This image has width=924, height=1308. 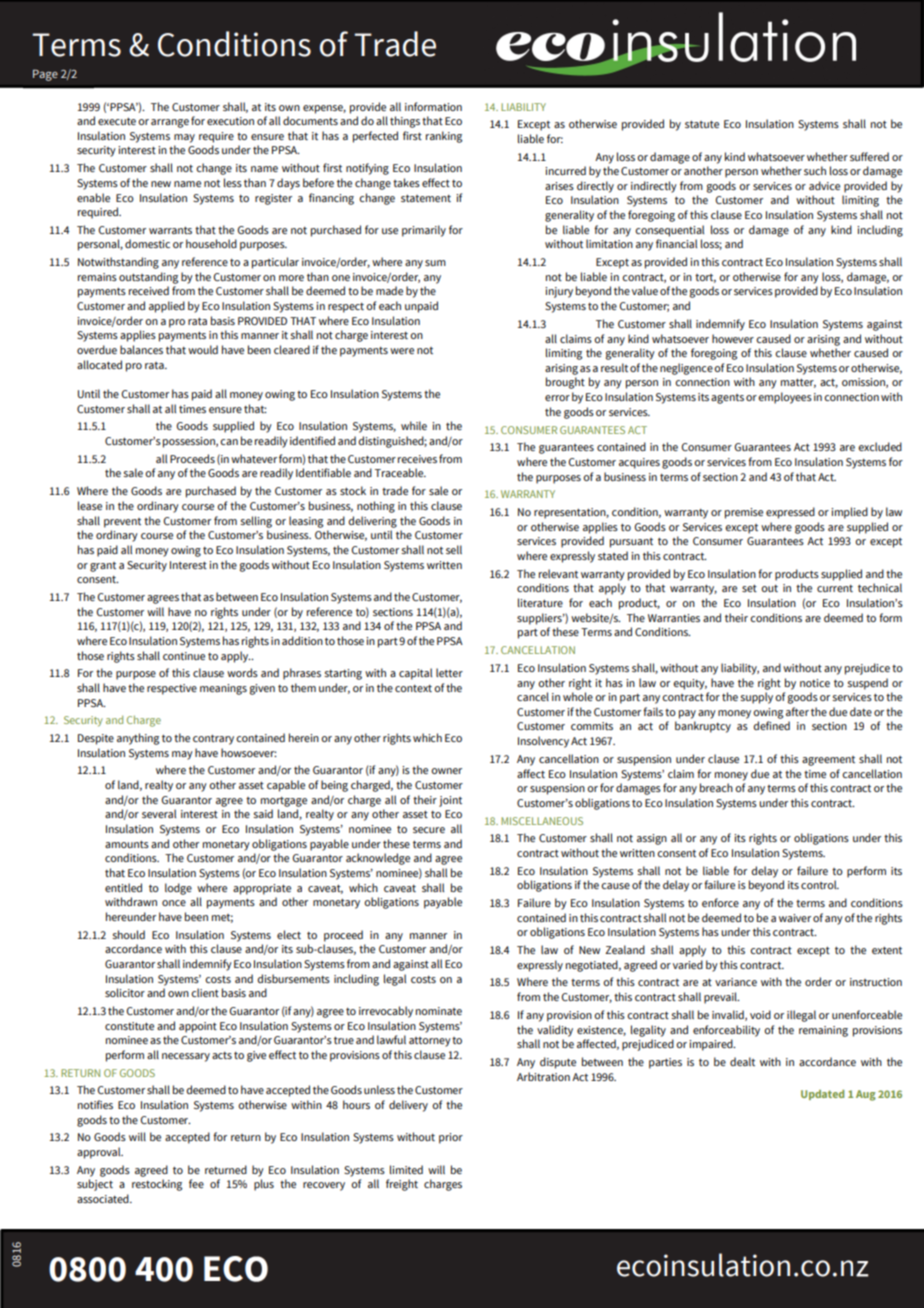 I want to click on statute, so click(x=702, y=124).
